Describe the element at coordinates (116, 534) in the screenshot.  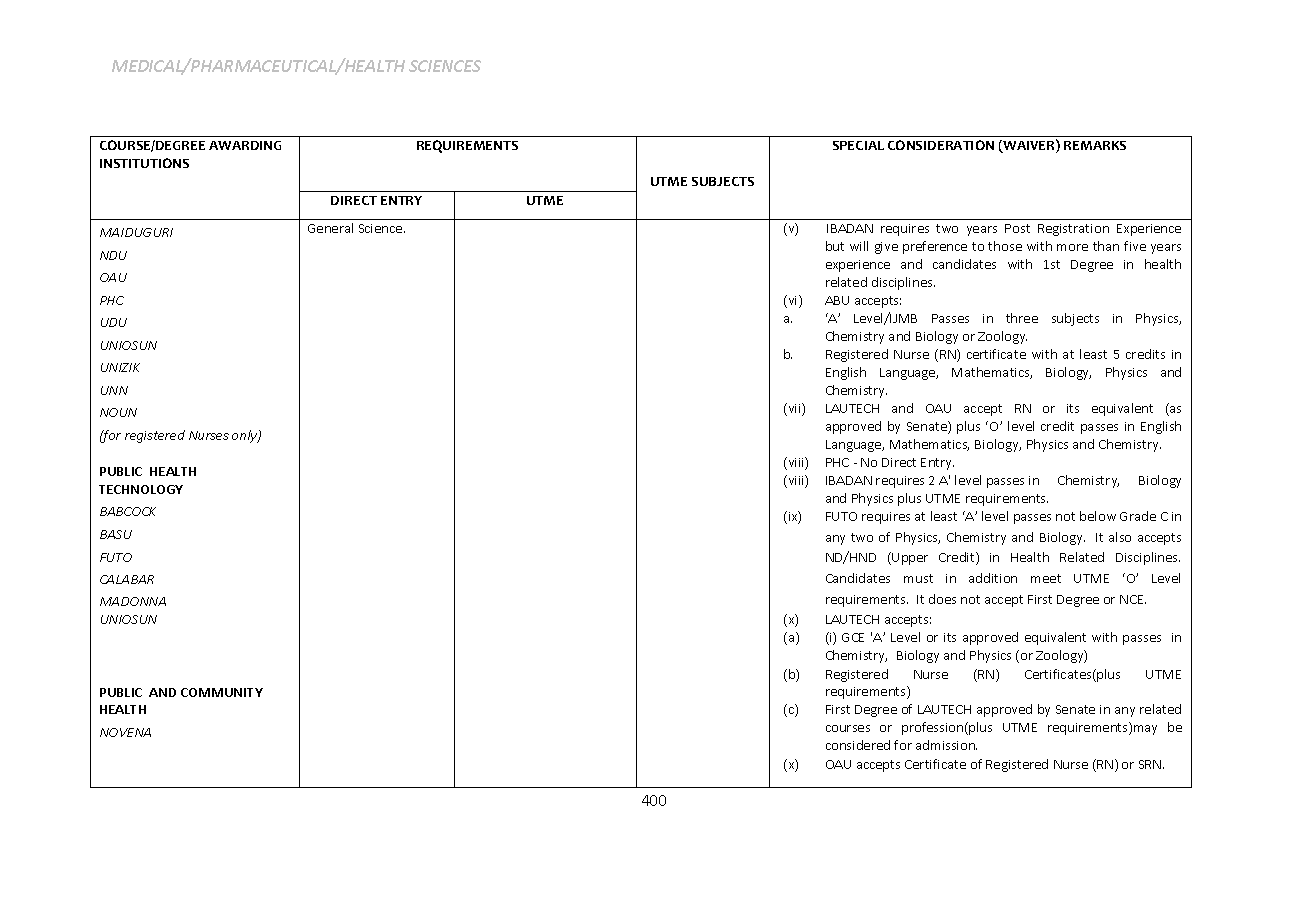
I see `BASU` at that location.
